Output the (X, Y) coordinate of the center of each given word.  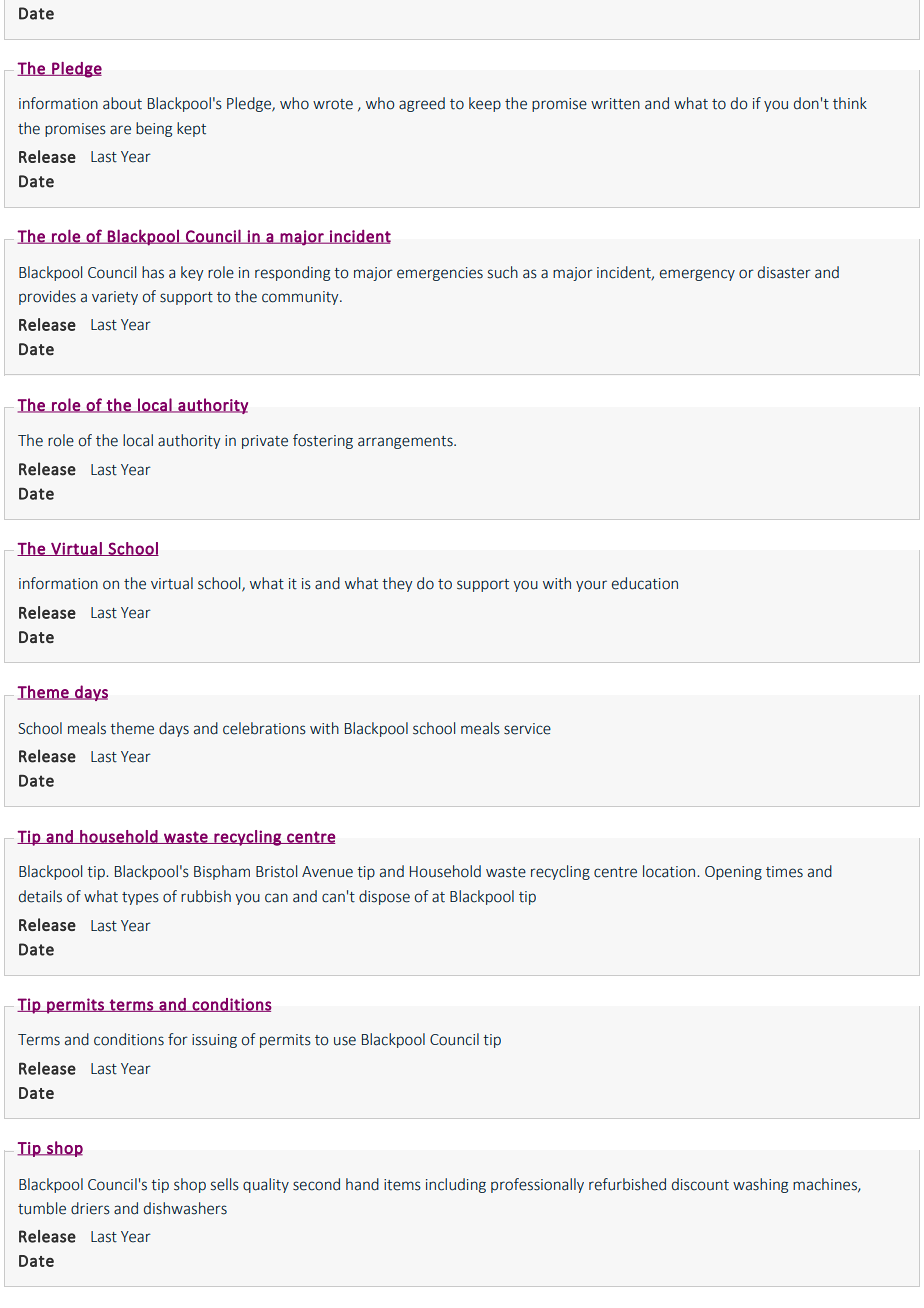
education (645, 583)
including (456, 1185)
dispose (384, 897)
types (140, 898)
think (850, 103)
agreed (422, 104)
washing (760, 1185)
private (265, 442)
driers (90, 1208)
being (154, 129)
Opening (733, 873)
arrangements (406, 442)
